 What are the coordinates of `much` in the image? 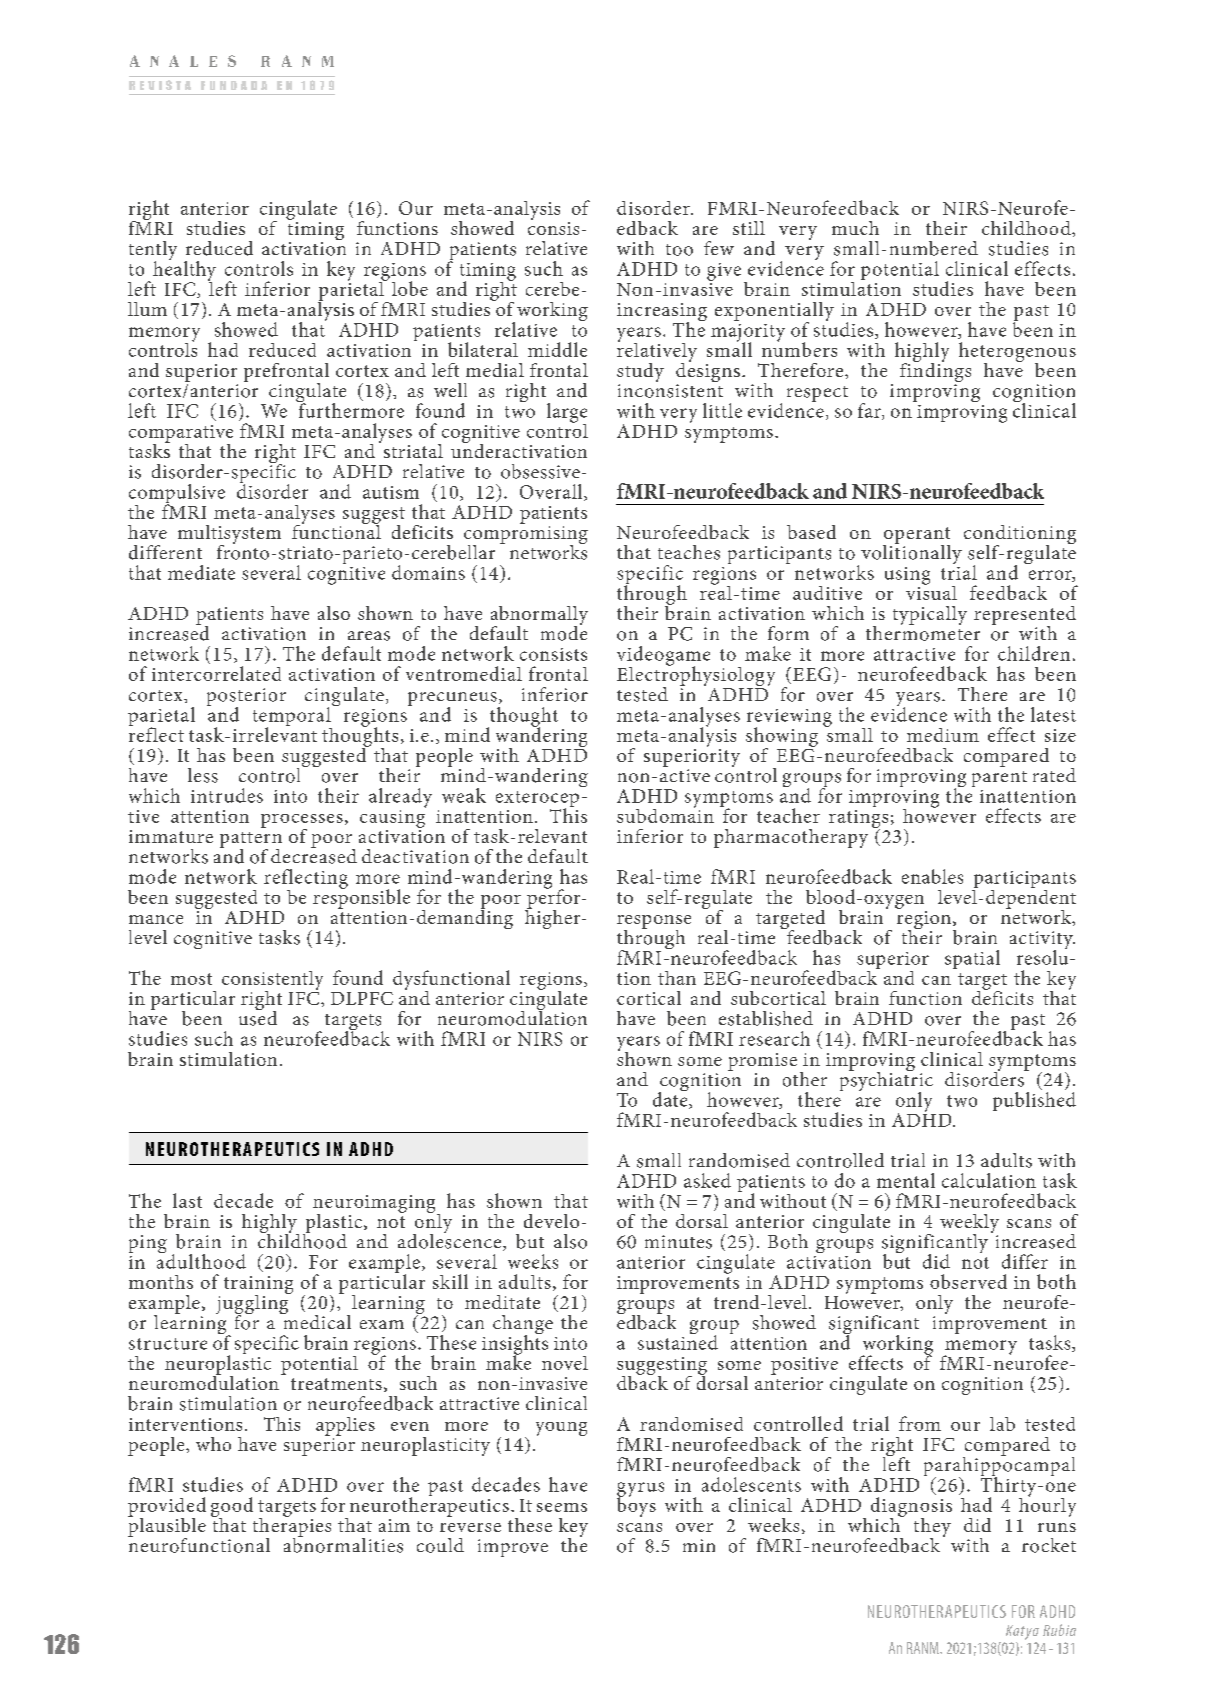 It's located at (855, 228).
